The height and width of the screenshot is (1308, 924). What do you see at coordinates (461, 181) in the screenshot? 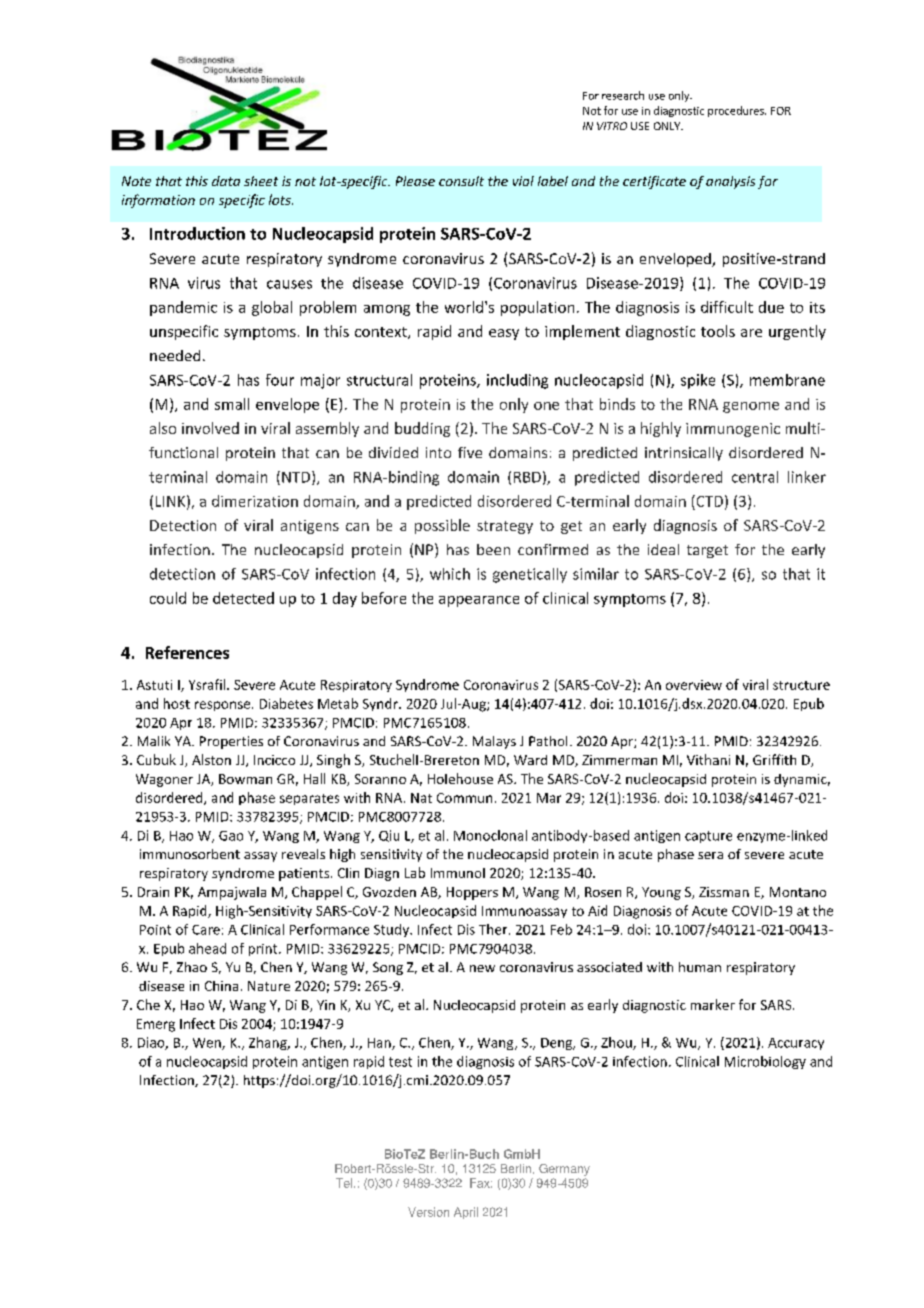
I see `consult` at bounding box center [461, 181].
